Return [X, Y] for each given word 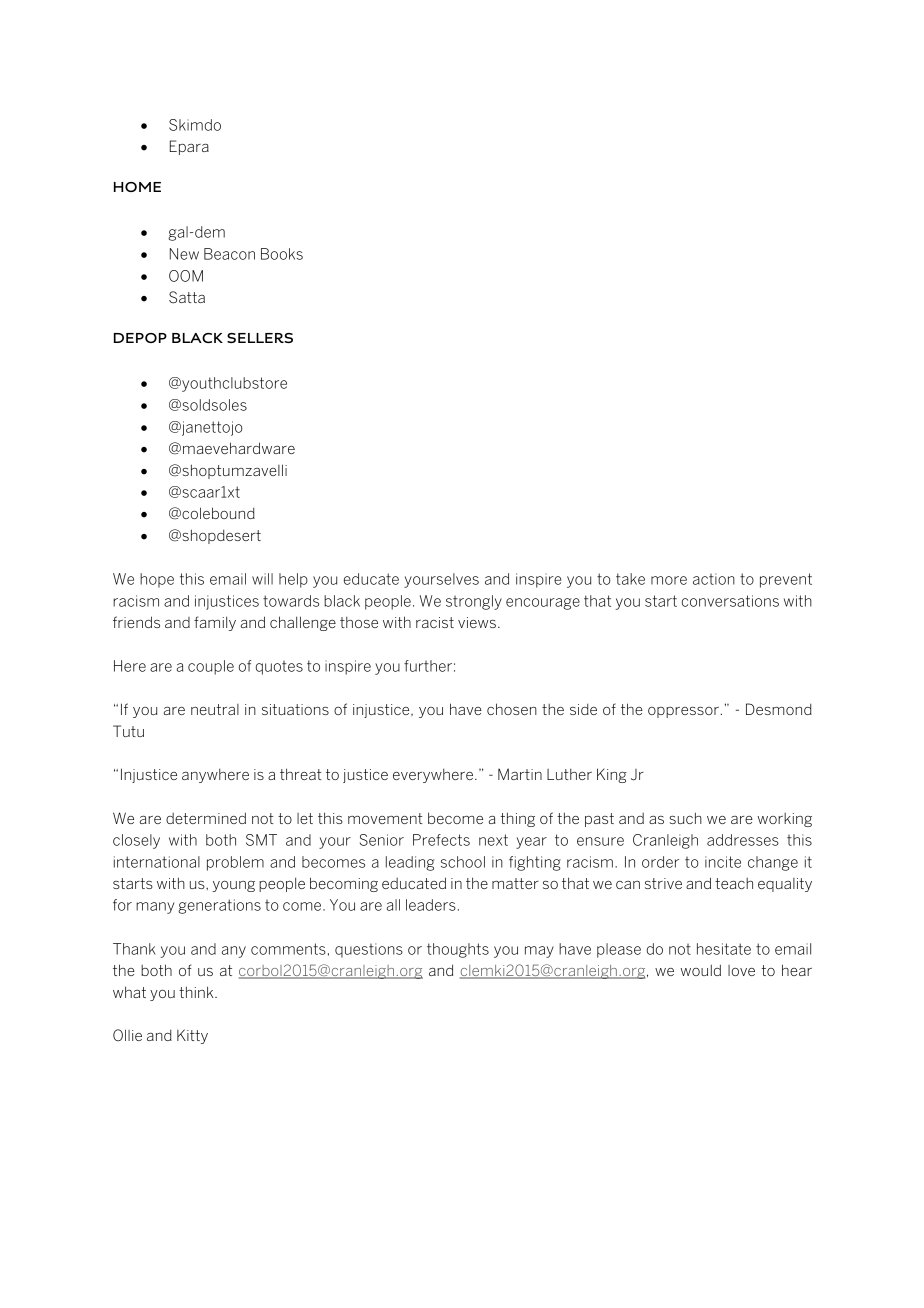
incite [723, 862]
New [184, 254]
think [197, 992]
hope [157, 580]
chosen [512, 709]
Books [282, 254]
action [714, 579]
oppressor [683, 712]
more [669, 580]
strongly [474, 602]
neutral [215, 709]
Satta [187, 297]
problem [235, 863]
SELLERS [260, 338]
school [463, 862]
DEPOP [140, 338]
